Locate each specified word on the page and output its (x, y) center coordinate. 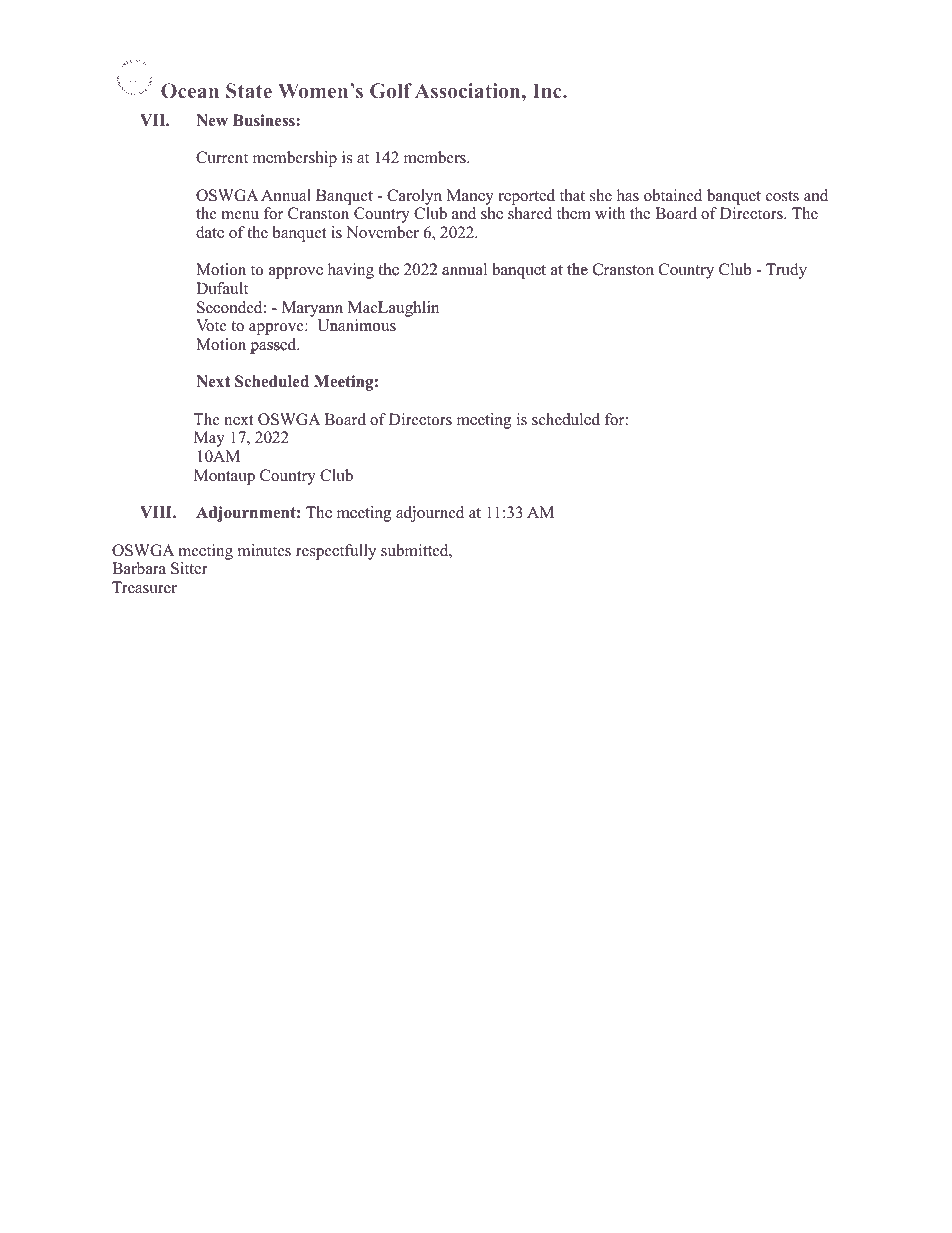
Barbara (139, 568)
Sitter (189, 568)
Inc (548, 90)
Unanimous (356, 326)
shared (530, 213)
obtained (673, 195)
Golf (391, 91)
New (212, 120)
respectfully (336, 552)
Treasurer (144, 588)
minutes (264, 550)
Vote (211, 325)
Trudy (786, 271)
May (209, 439)
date (210, 232)
